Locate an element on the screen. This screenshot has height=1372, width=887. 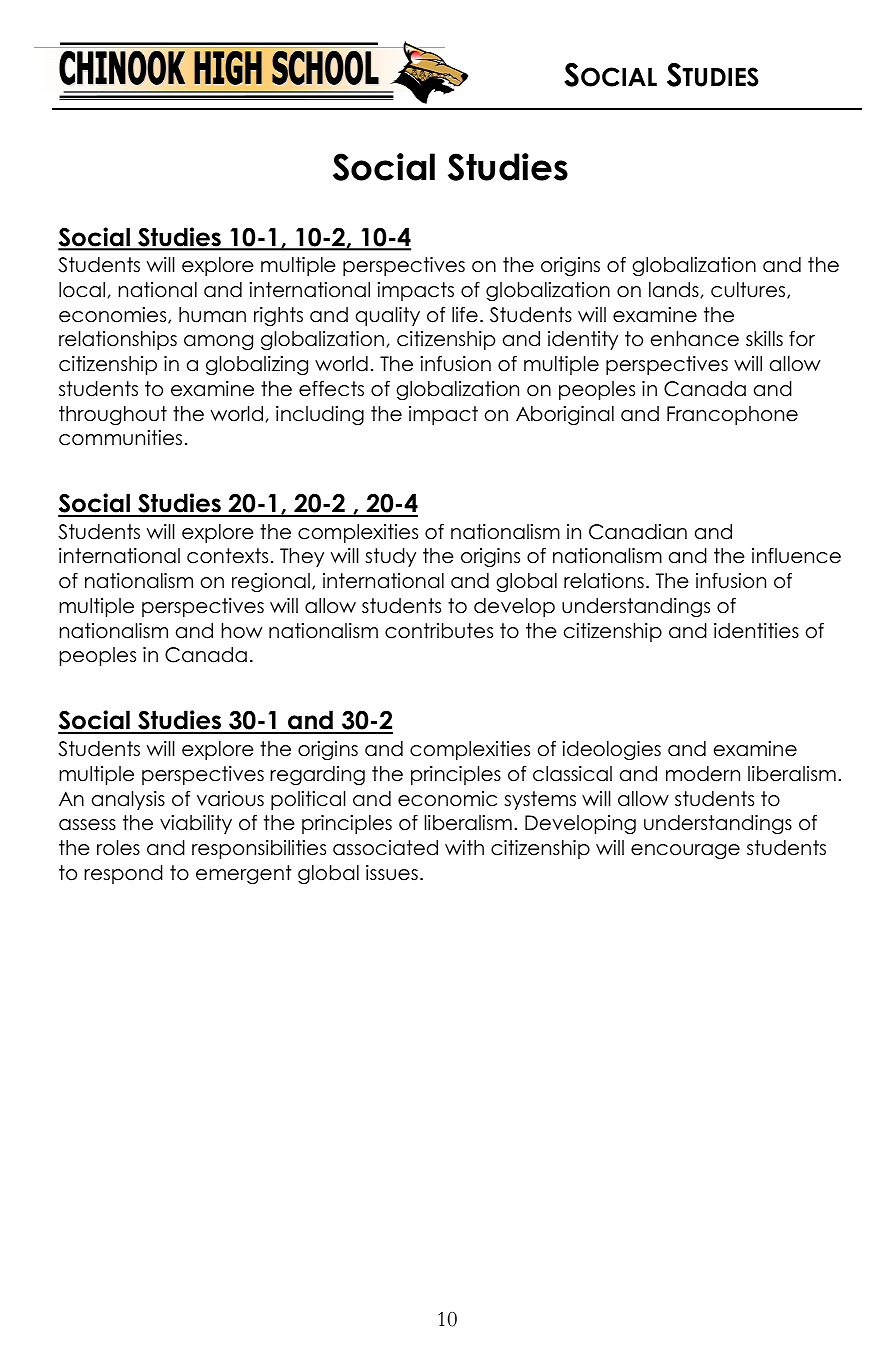
life is located at coordinates (465, 315).
